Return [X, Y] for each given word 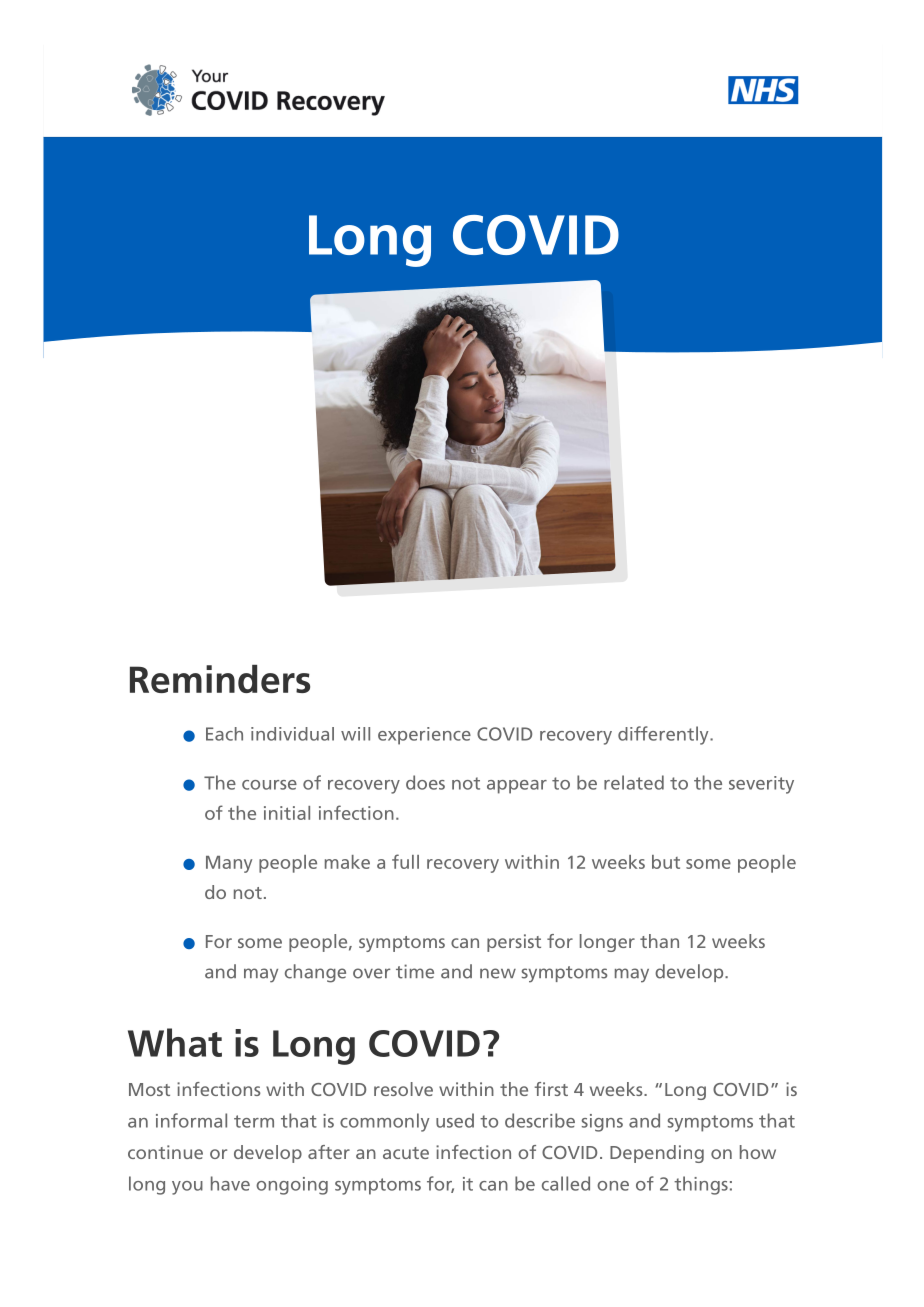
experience [424, 736]
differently [664, 735]
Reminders [220, 679]
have [230, 1183]
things [701, 1185]
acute [406, 1153]
